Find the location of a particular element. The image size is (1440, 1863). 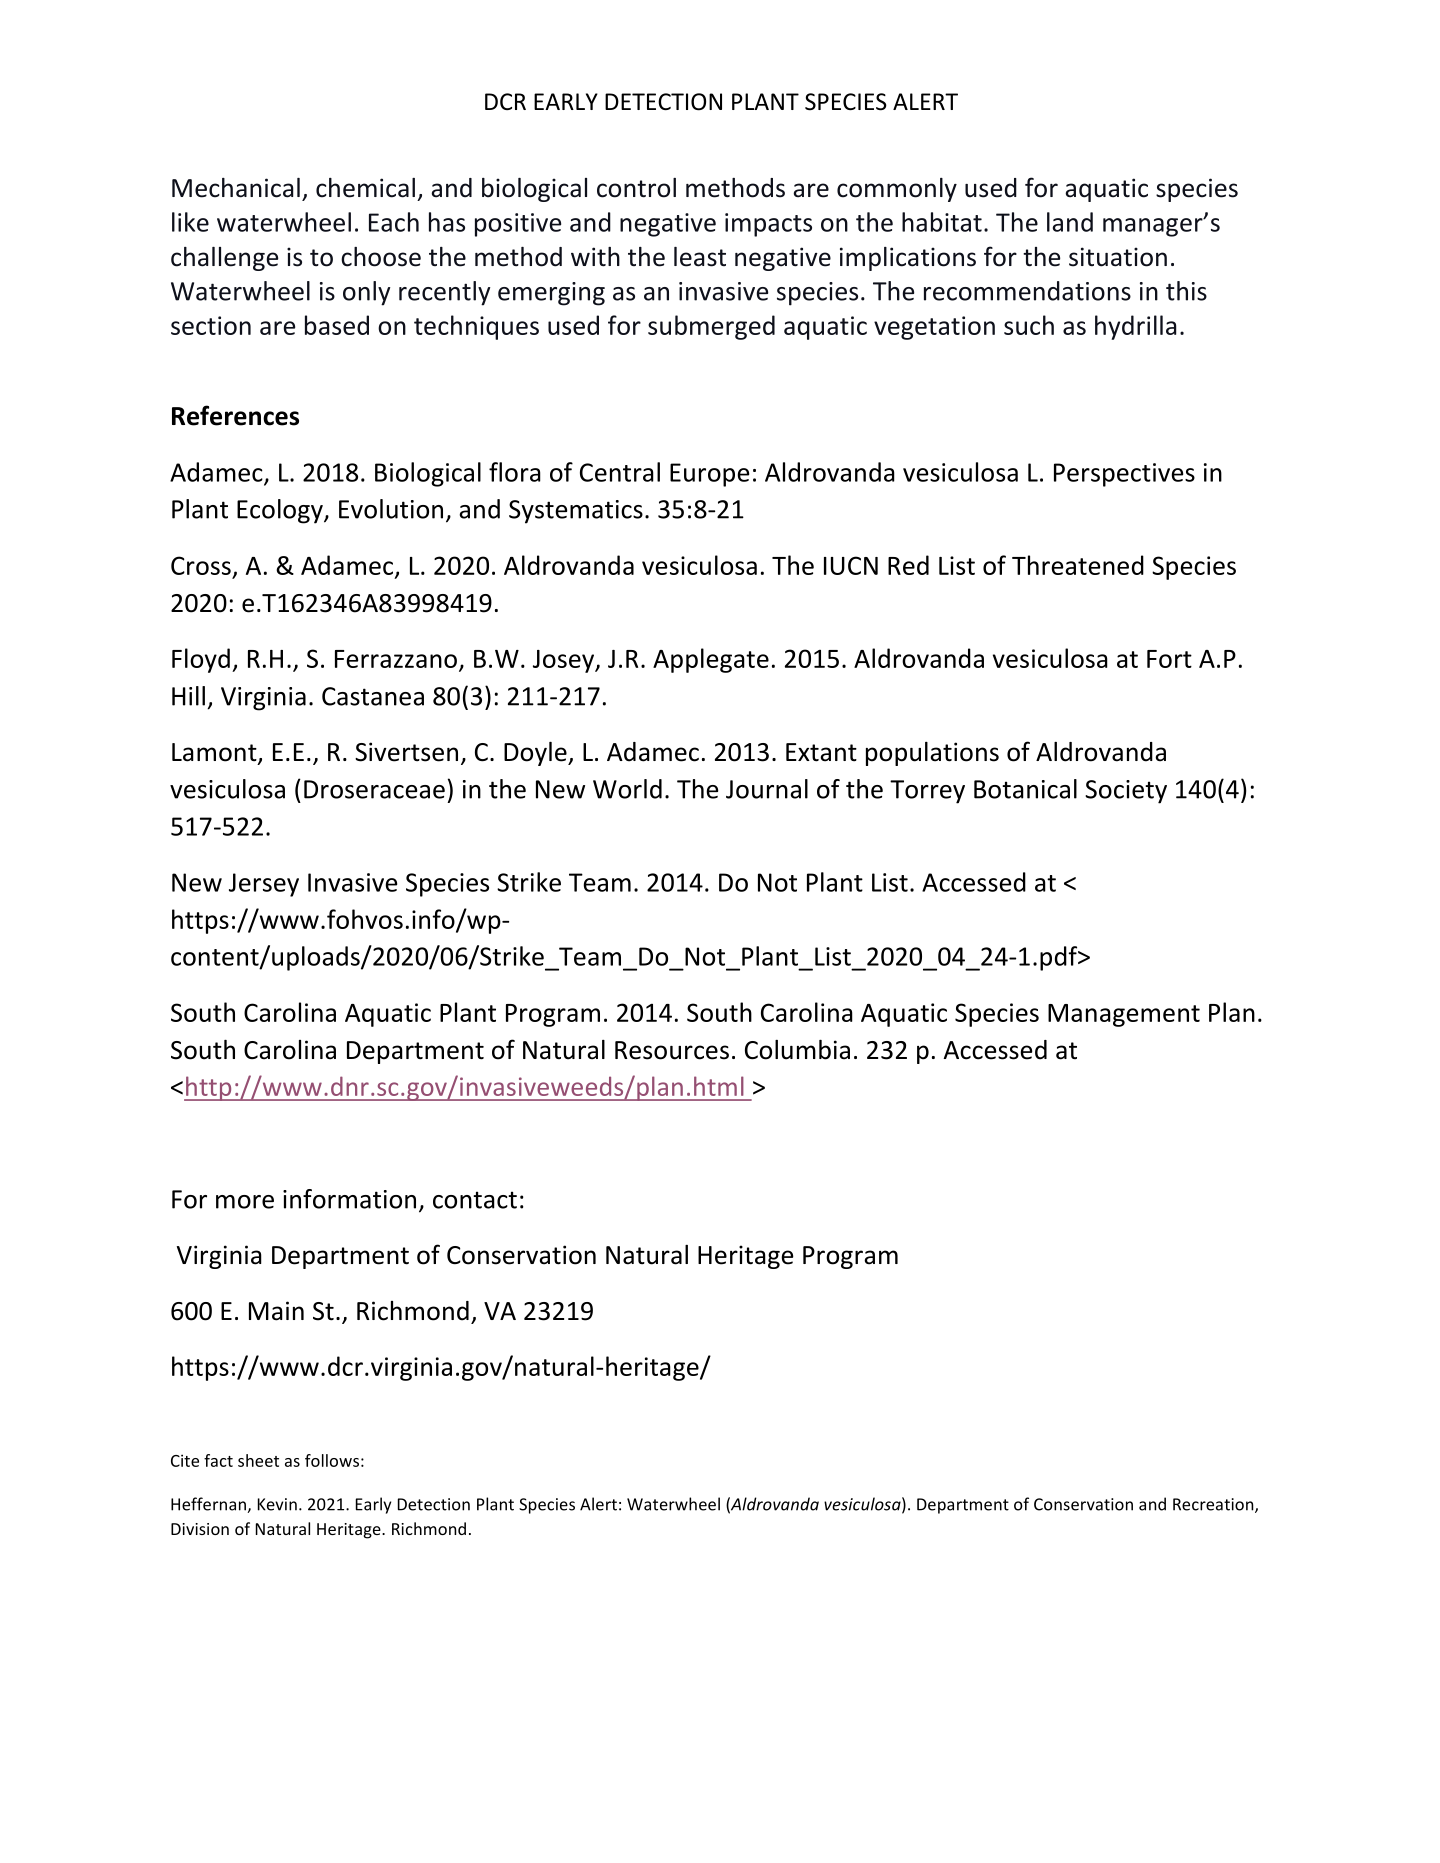

Kevin is located at coordinates (277, 1504).
